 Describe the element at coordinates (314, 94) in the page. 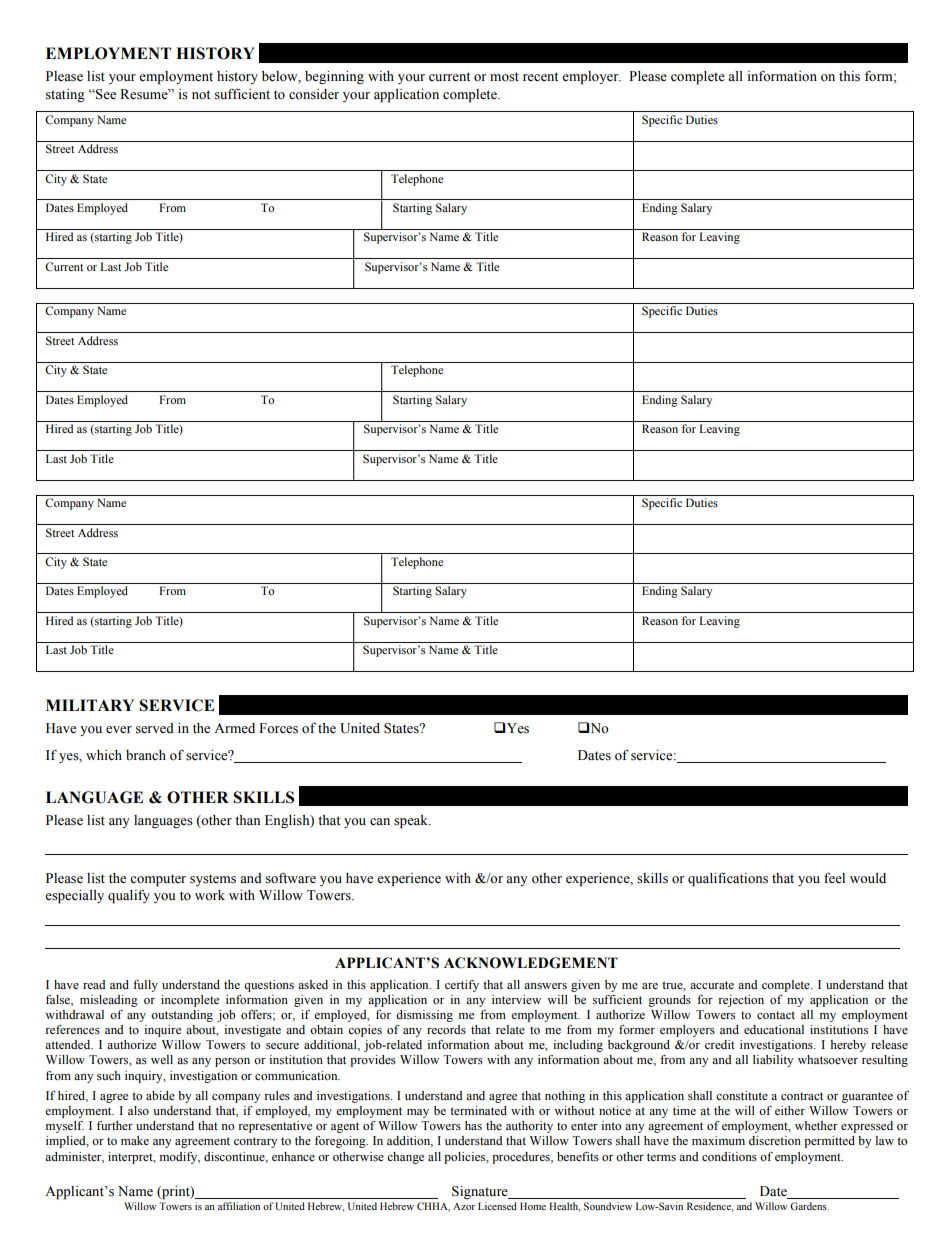

I see `consider` at that location.
